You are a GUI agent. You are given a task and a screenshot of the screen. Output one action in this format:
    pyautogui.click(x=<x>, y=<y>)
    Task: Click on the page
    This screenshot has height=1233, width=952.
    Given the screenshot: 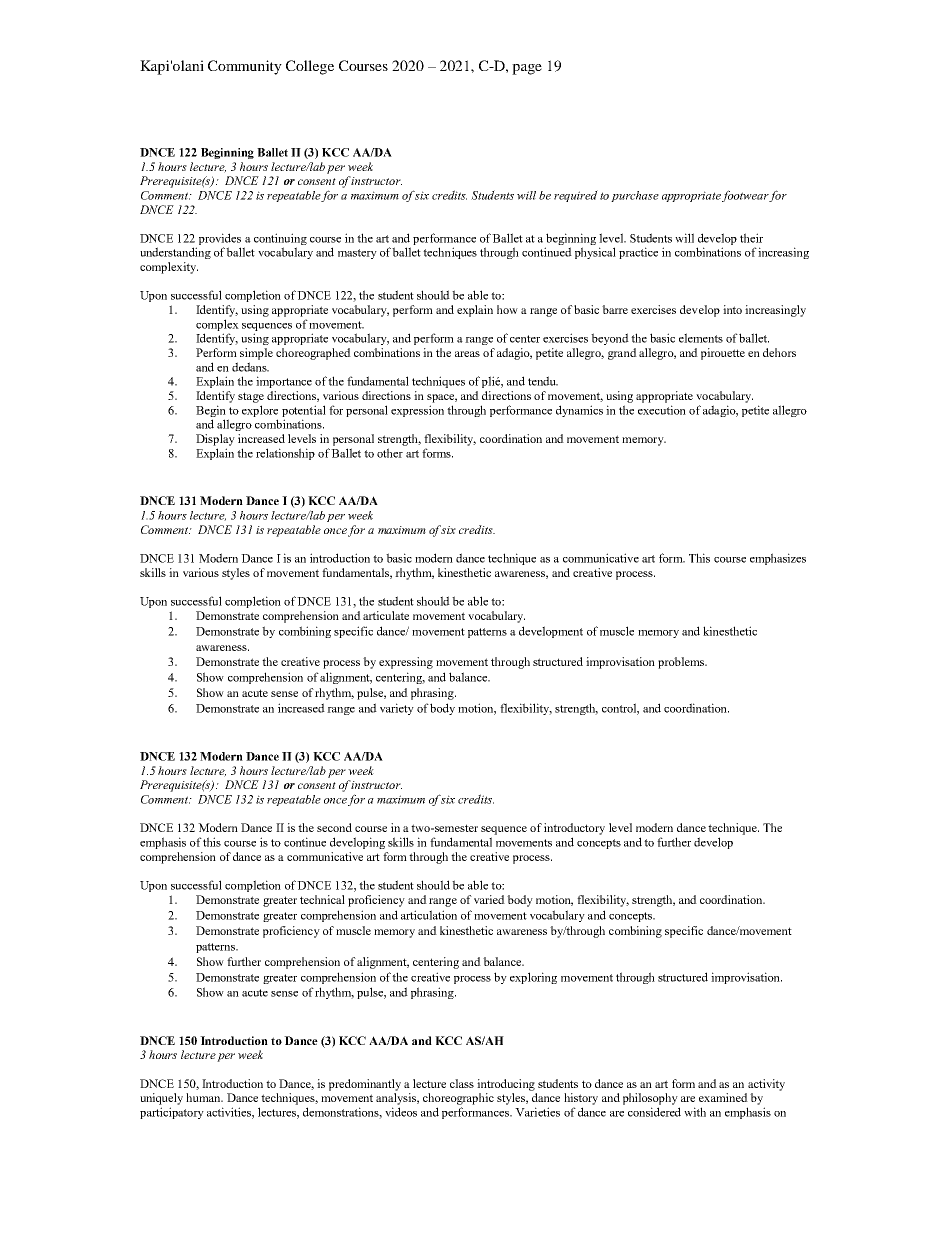 What is the action you would take?
    pyautogui.click(x=527, y=69)
